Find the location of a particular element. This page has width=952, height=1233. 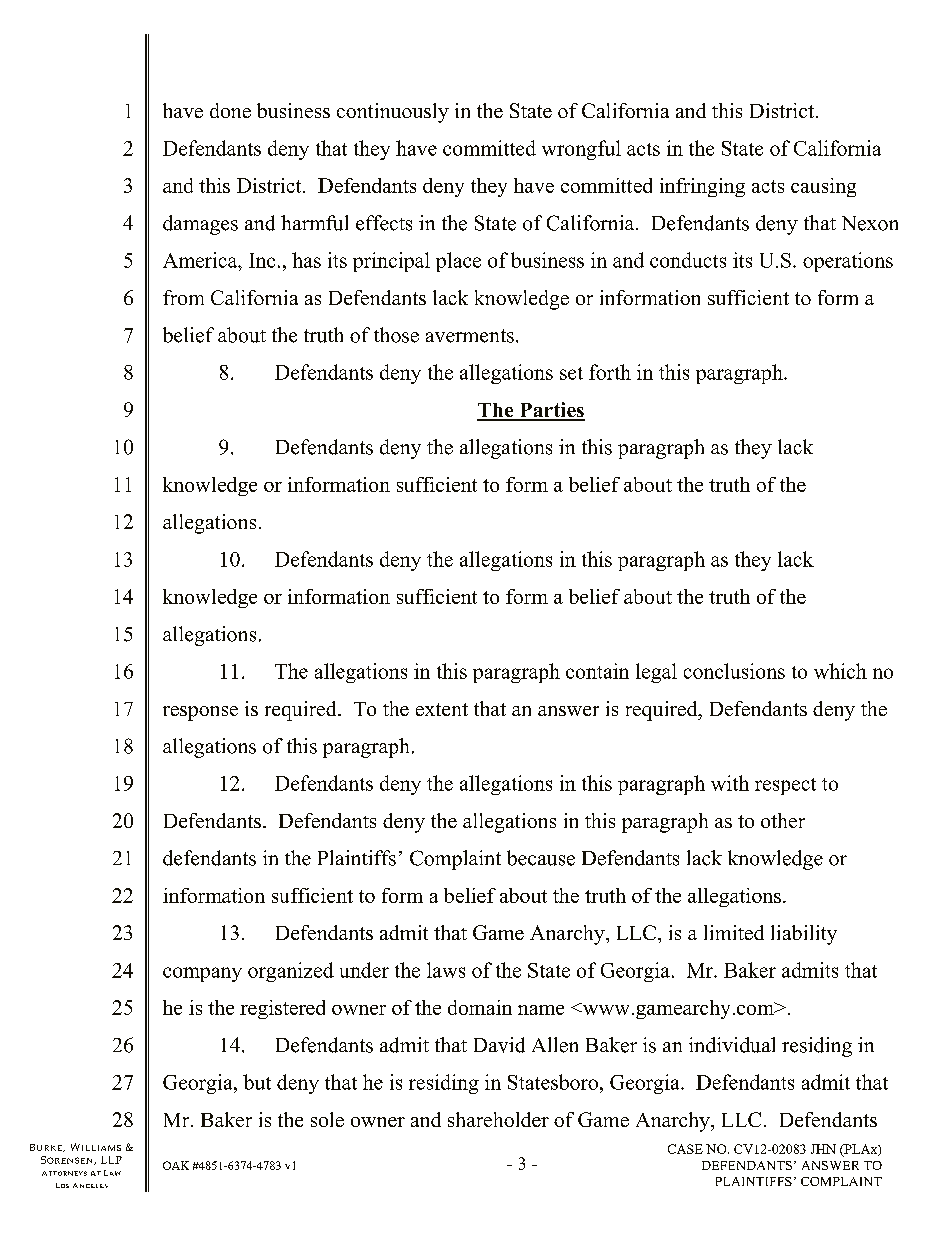

causing is located at coordinates (823, 187).
